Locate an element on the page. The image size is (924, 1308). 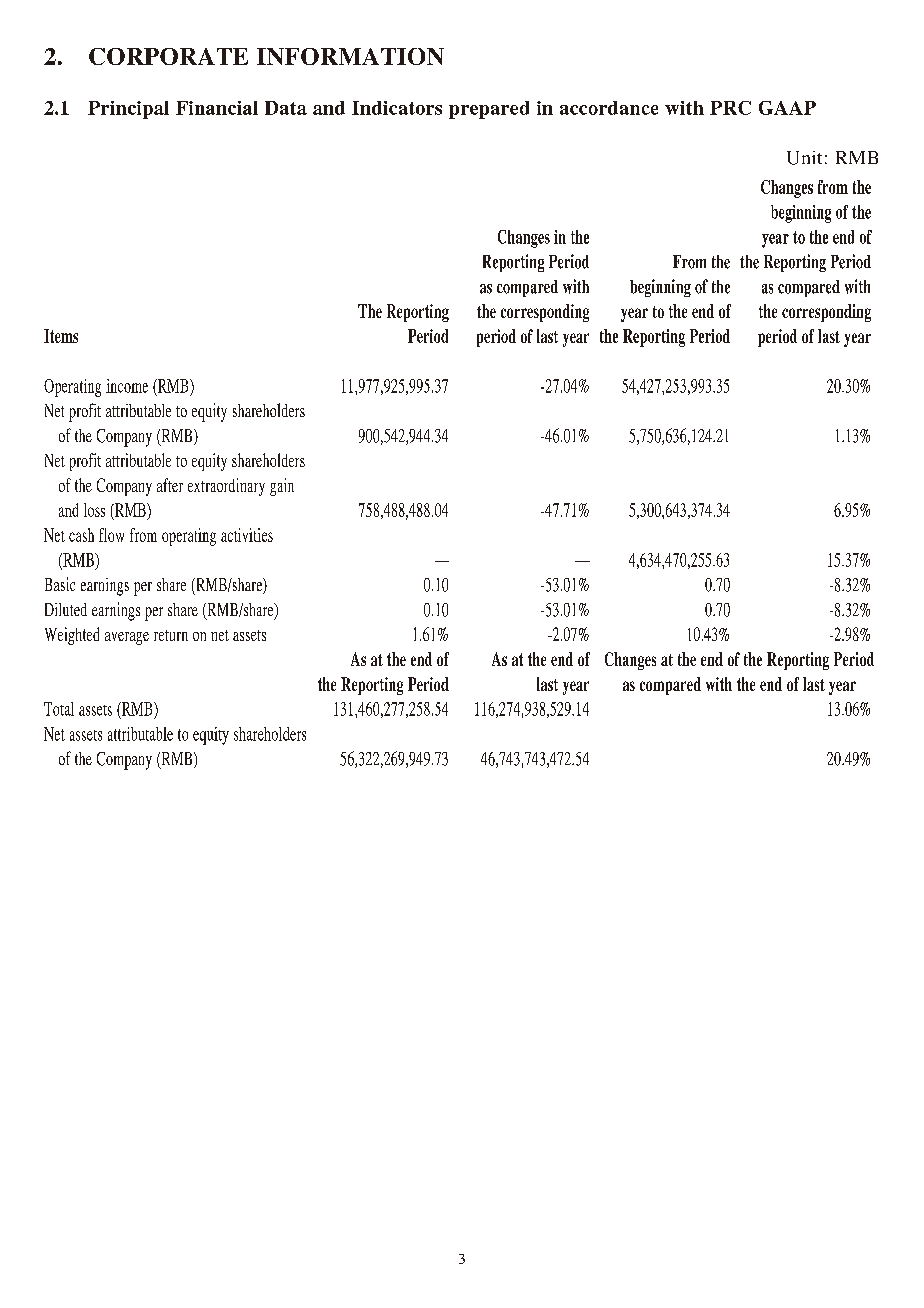
average is located at coordinates (127, 638).
